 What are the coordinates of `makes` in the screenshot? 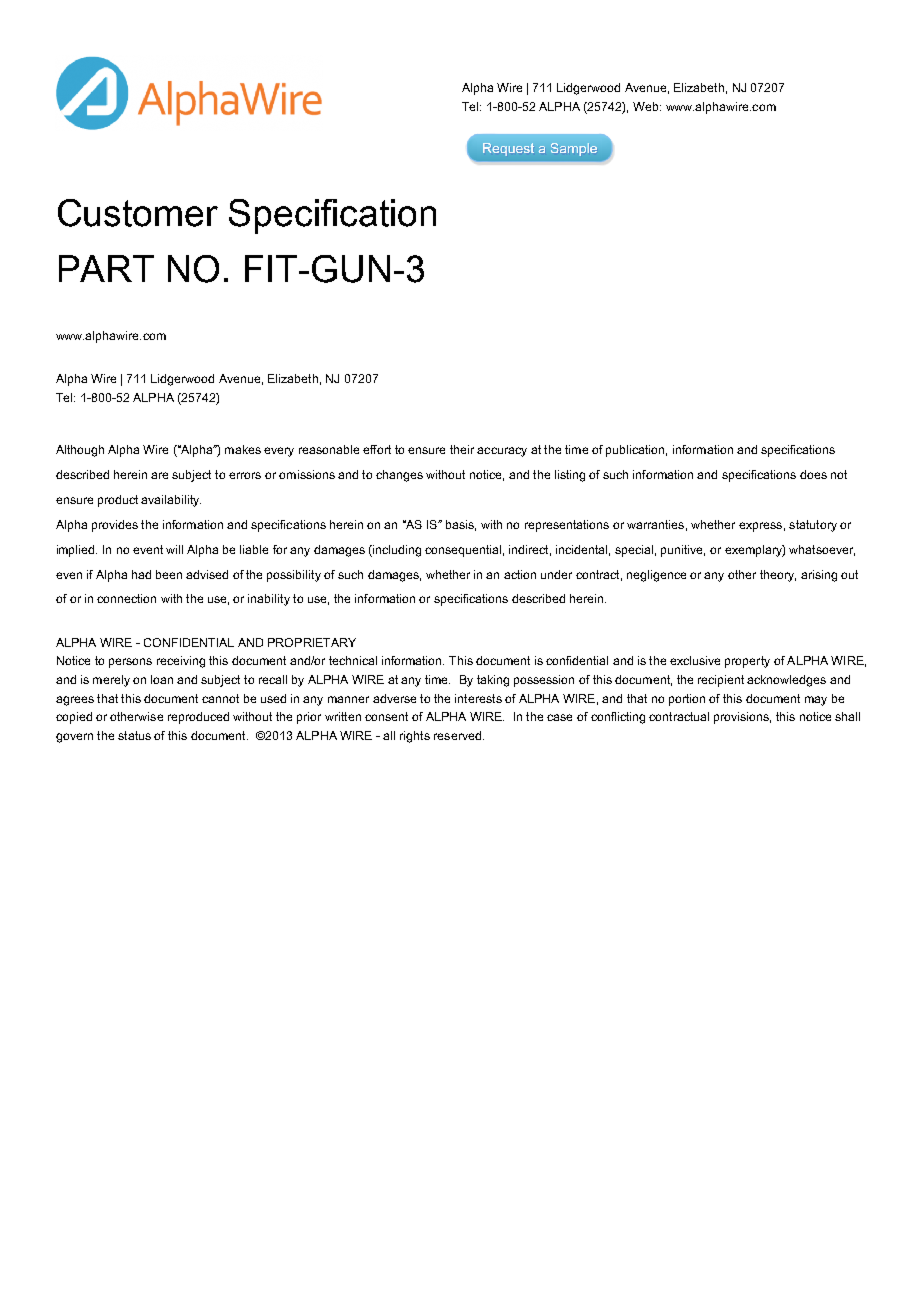 It's located at (243, 449).
